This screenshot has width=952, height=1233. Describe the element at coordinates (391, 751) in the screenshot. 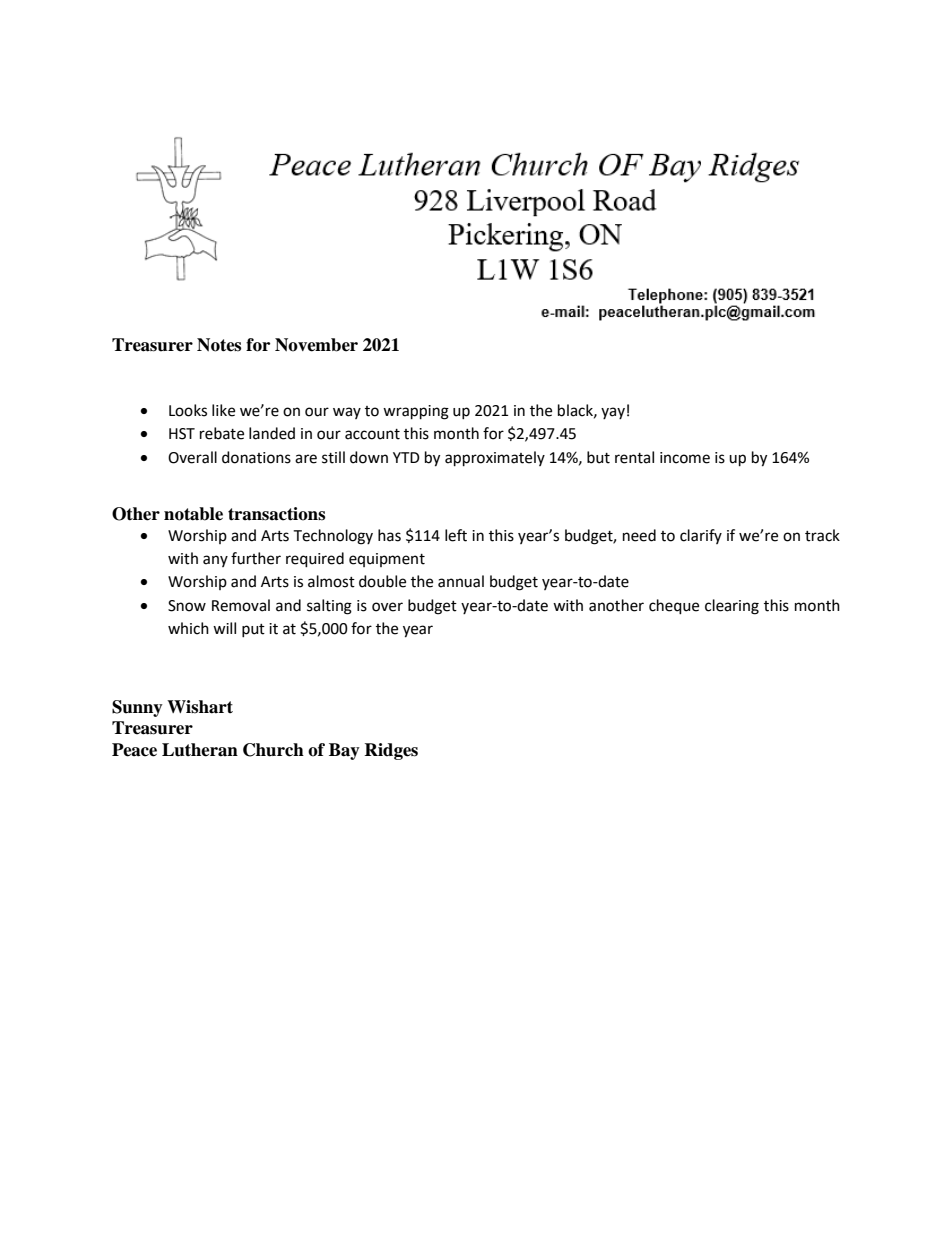

I see `Ridges` at that location.
